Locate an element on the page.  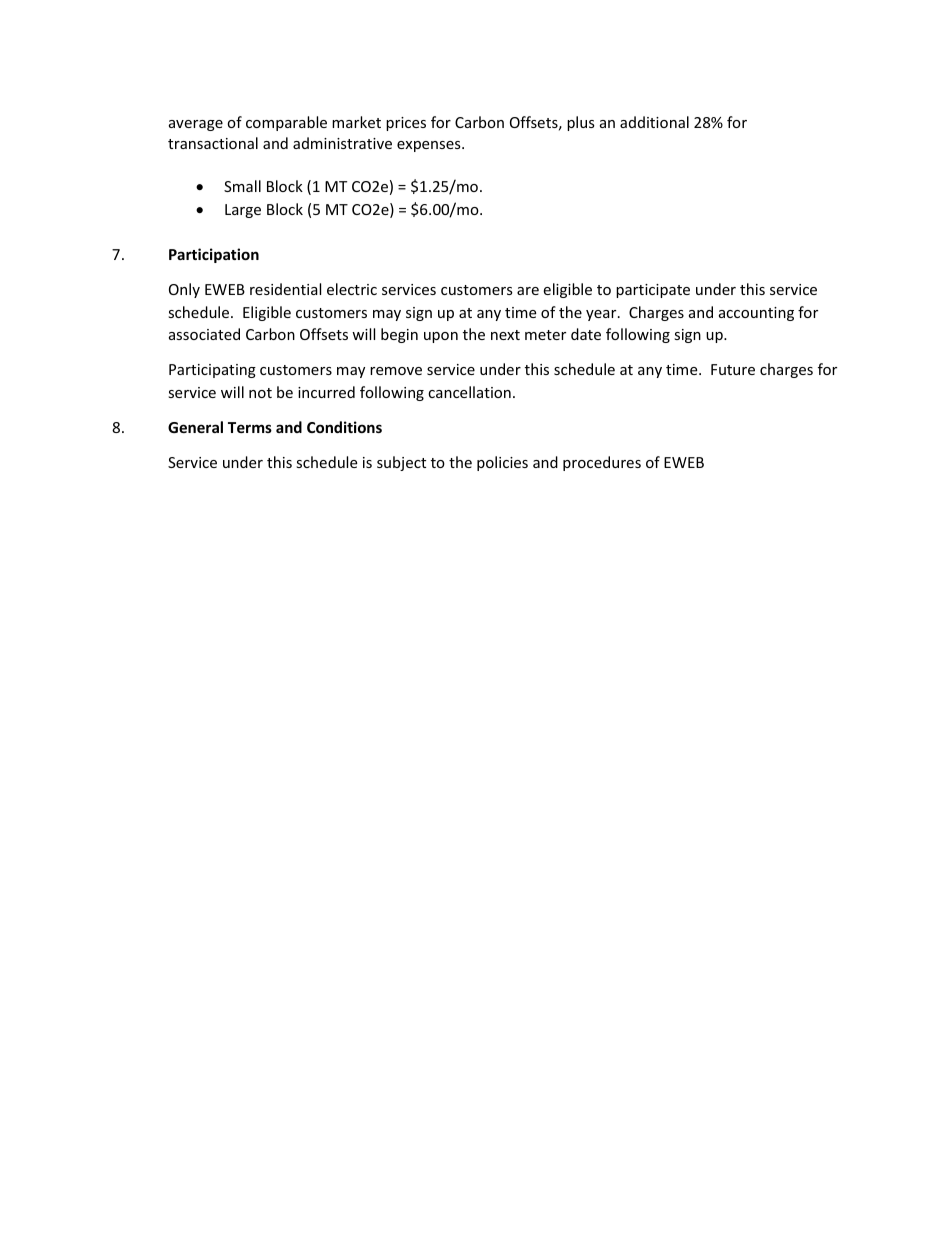
additional is located at coordinates (654, 122).
